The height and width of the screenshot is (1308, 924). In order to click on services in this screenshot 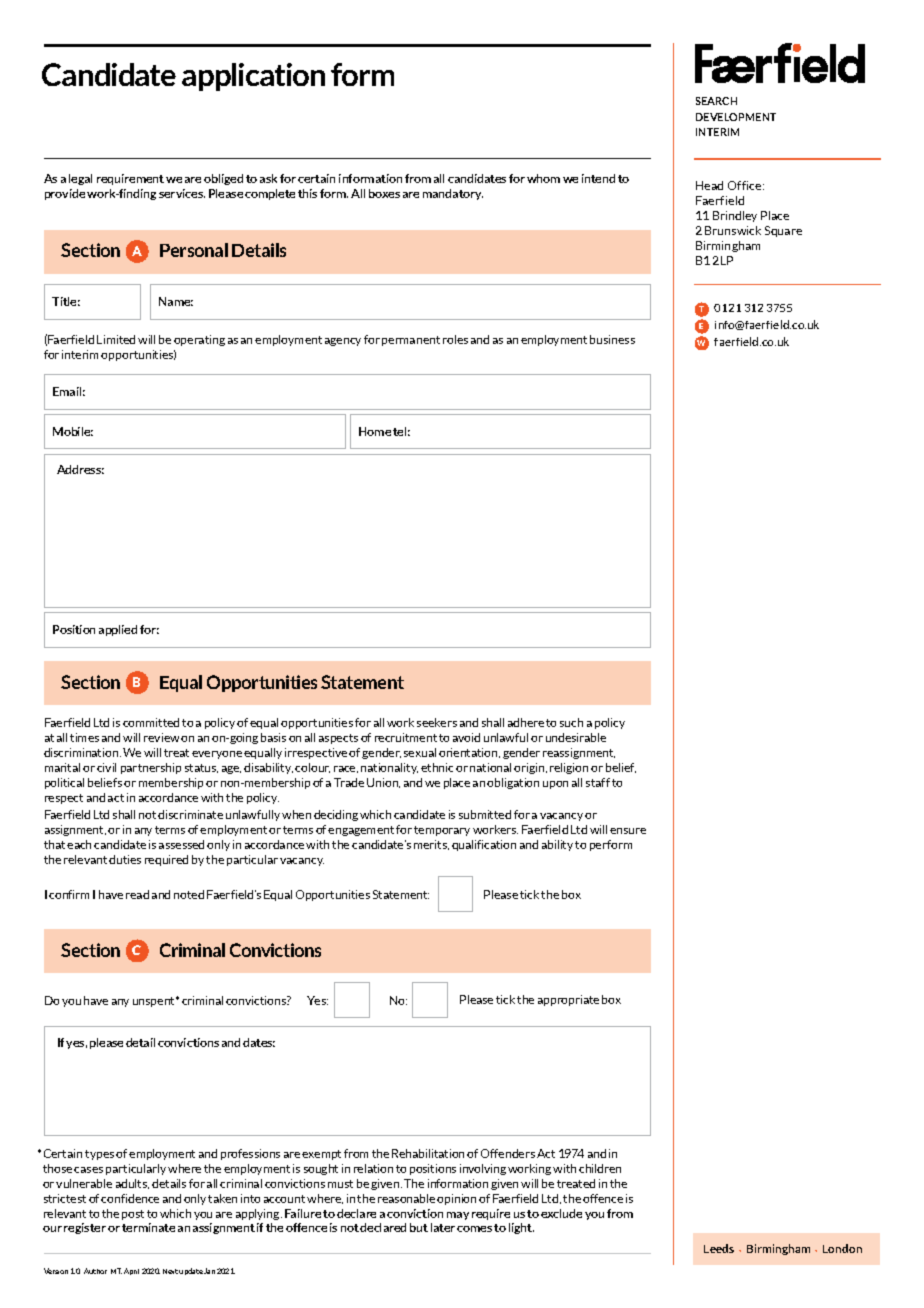, I will do `click(182, 193)`.
